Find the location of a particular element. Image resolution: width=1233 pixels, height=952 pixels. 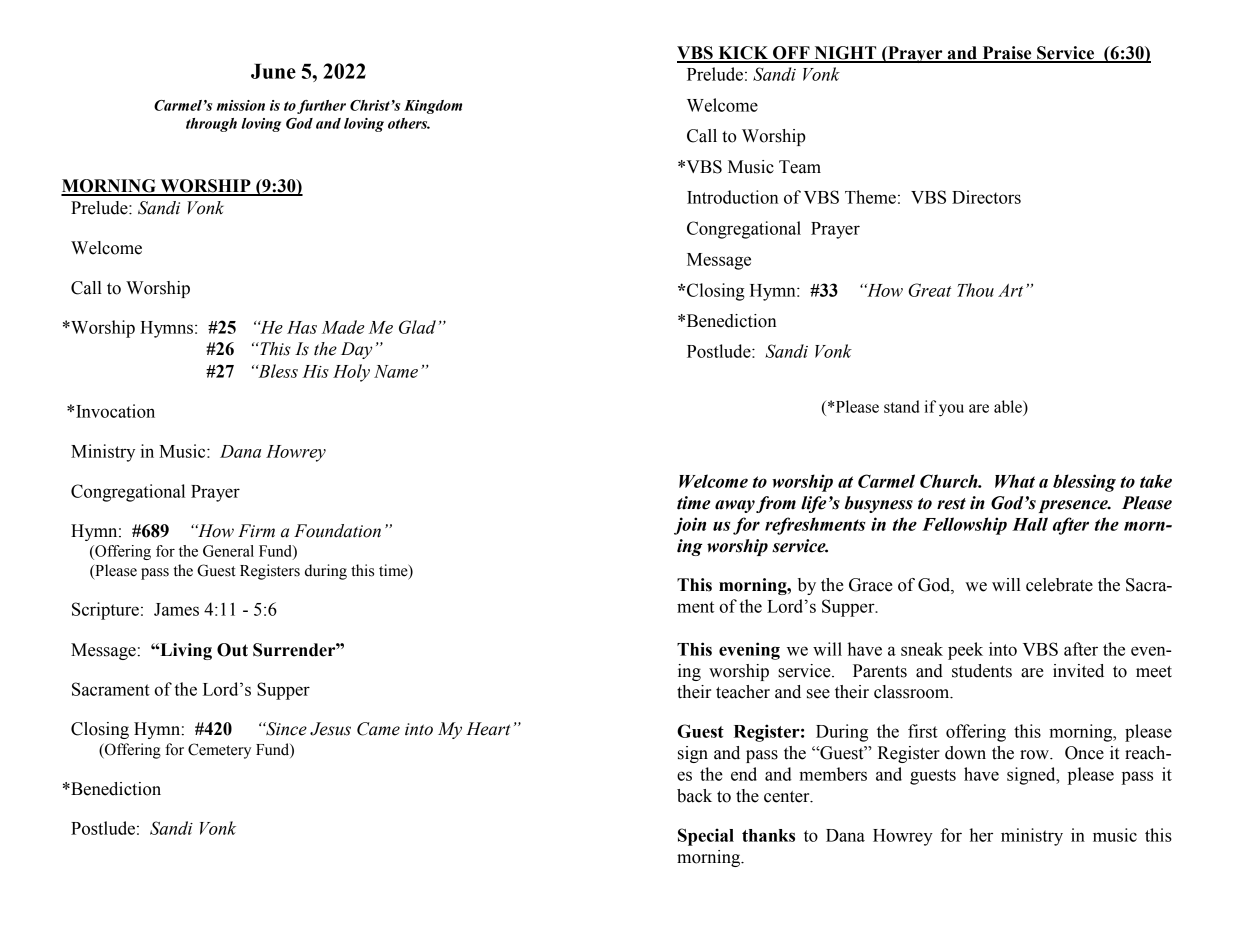

back is located at coordinates (694, 796).
